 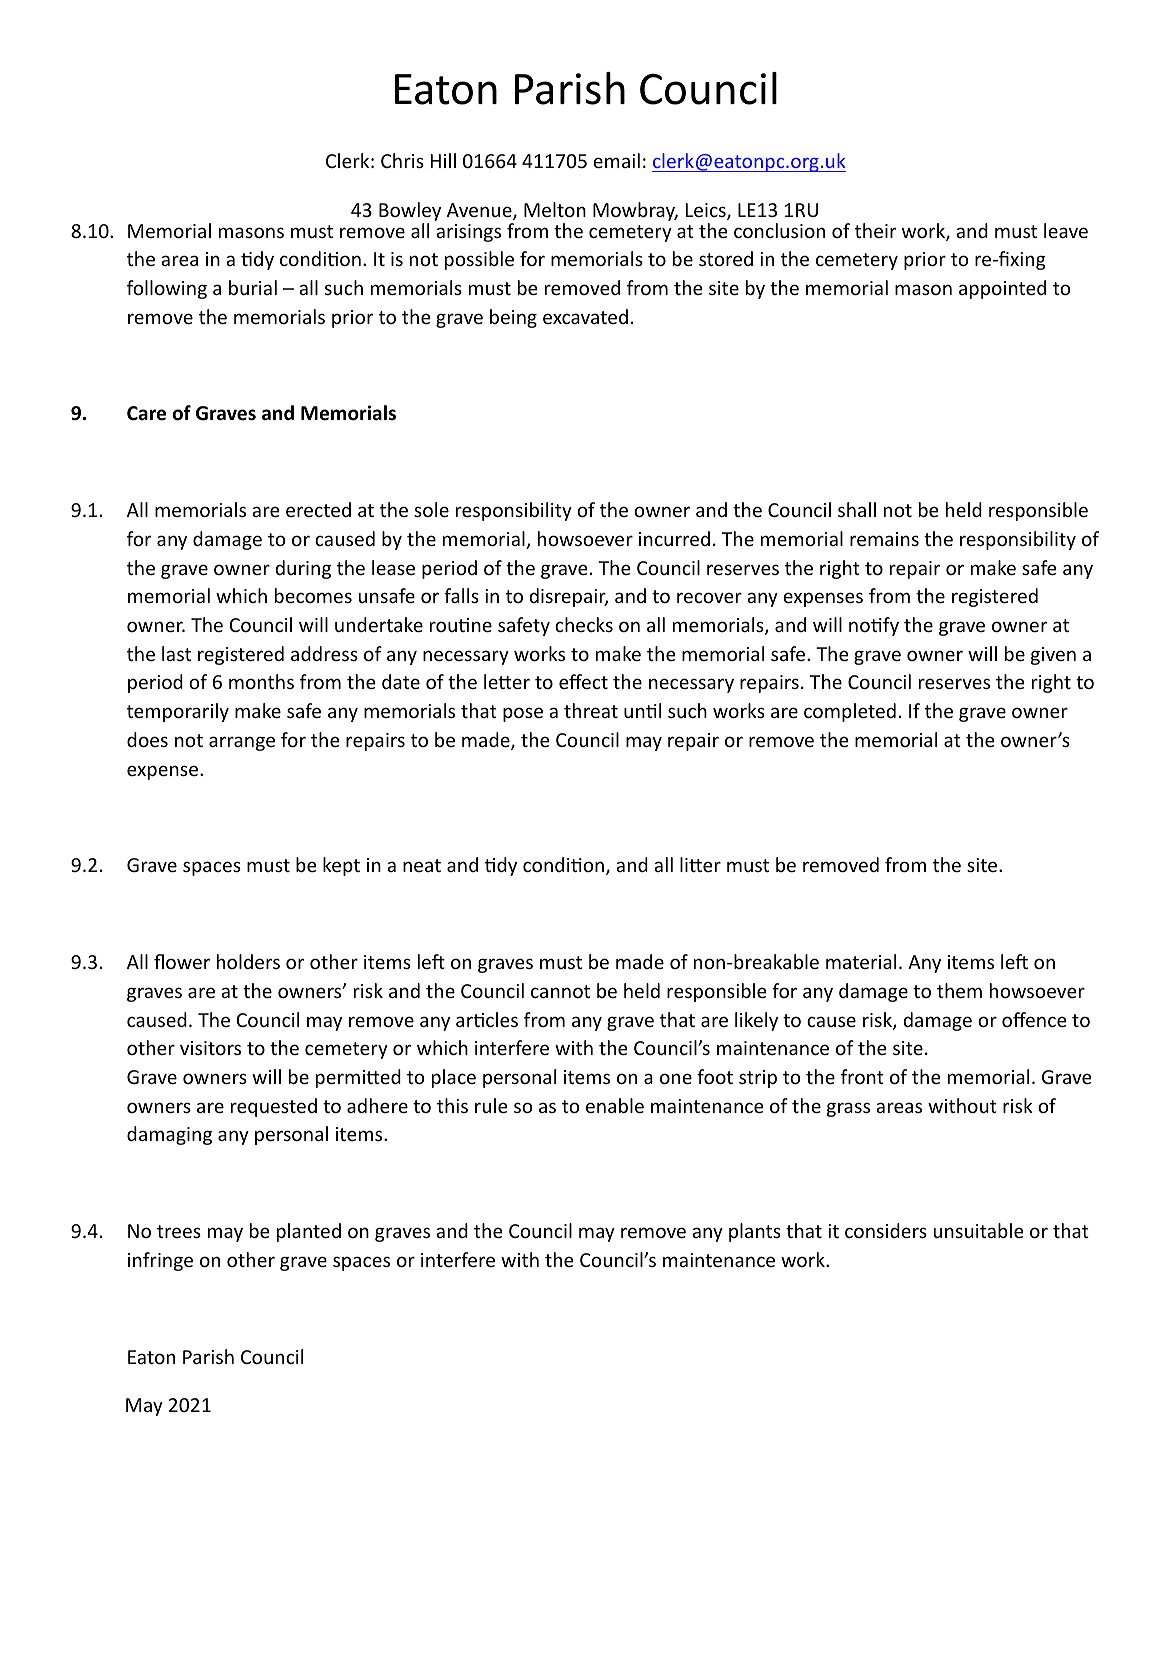 What do you see at coordinates (755, 1232) in the document?
I see `plants` at bounding box center [755, 1232].
